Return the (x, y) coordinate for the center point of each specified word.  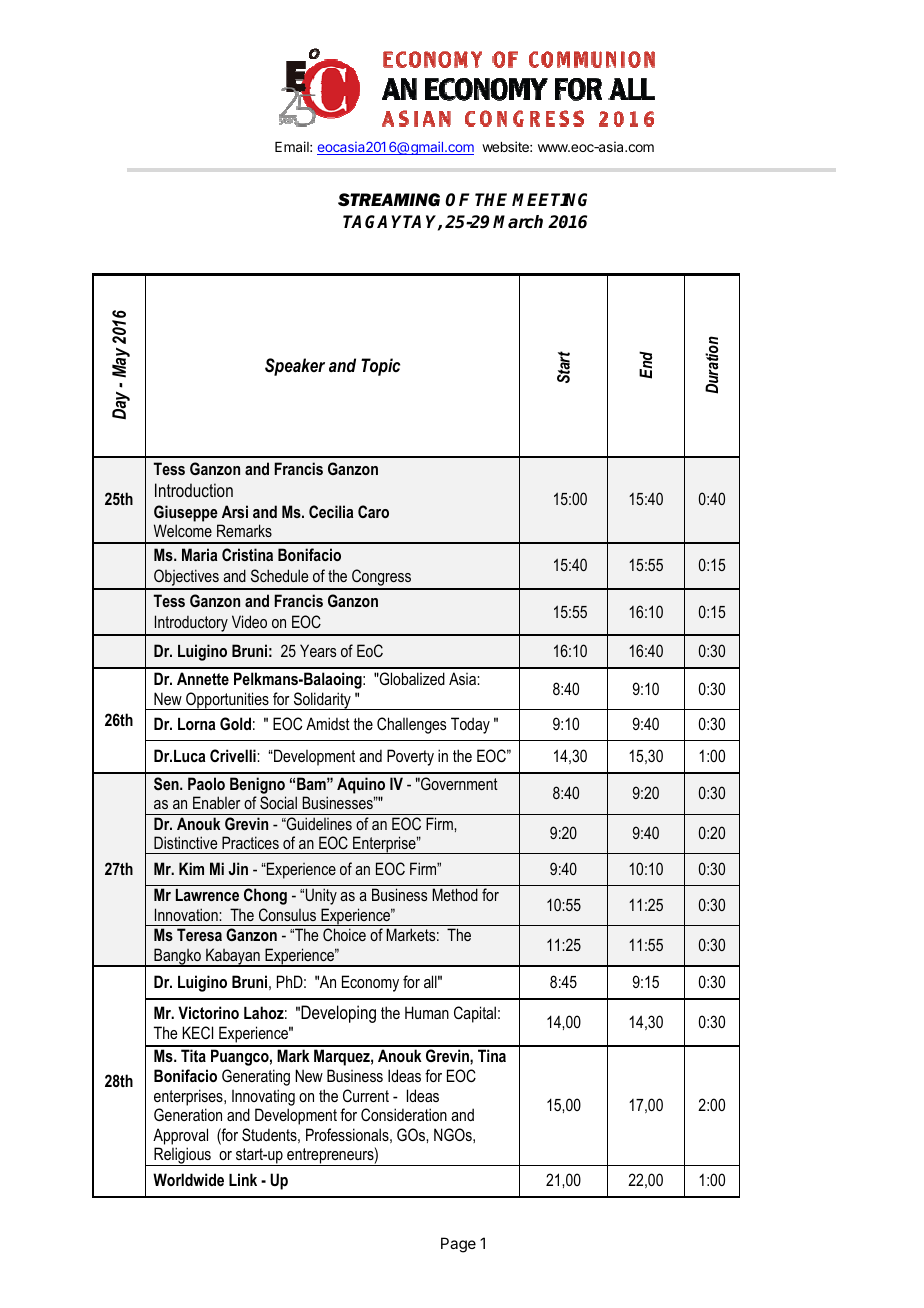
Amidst (328, 723)
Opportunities (227, 701)
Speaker (295, 367)
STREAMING (389, 200)
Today (470, 725)
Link (243, 1179)
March (518, 222)
